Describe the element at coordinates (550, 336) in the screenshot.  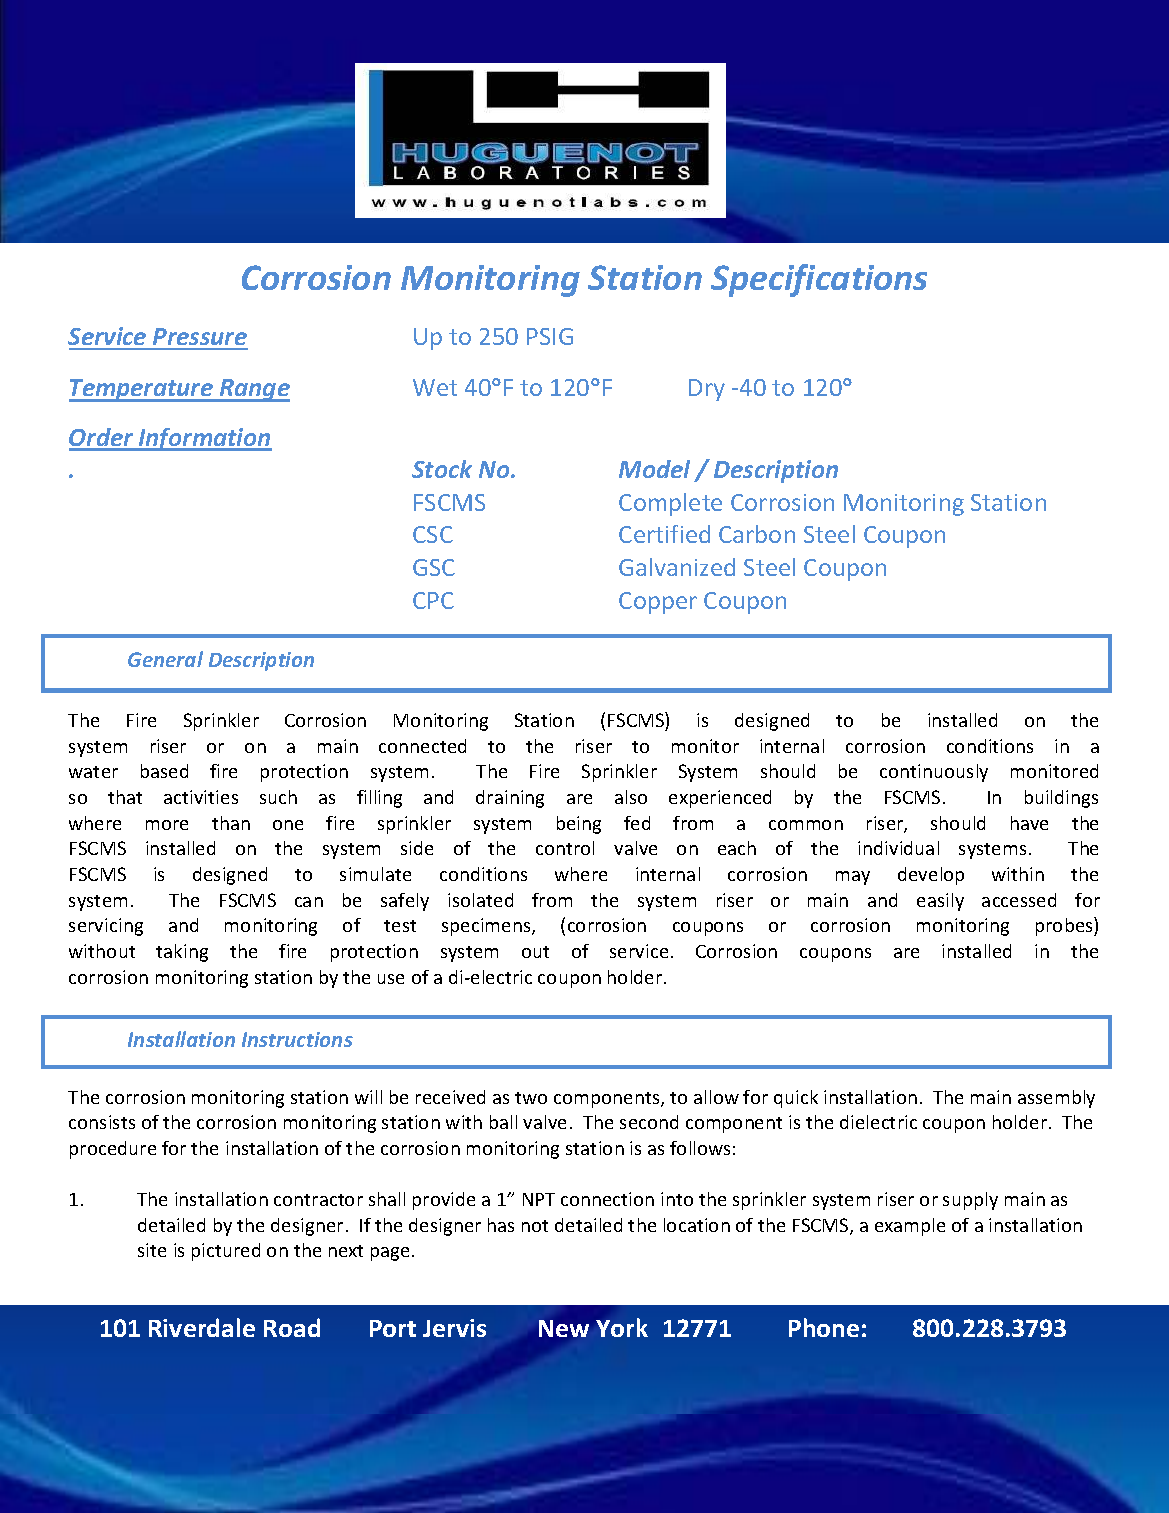
I see `PSIG` at that location.
